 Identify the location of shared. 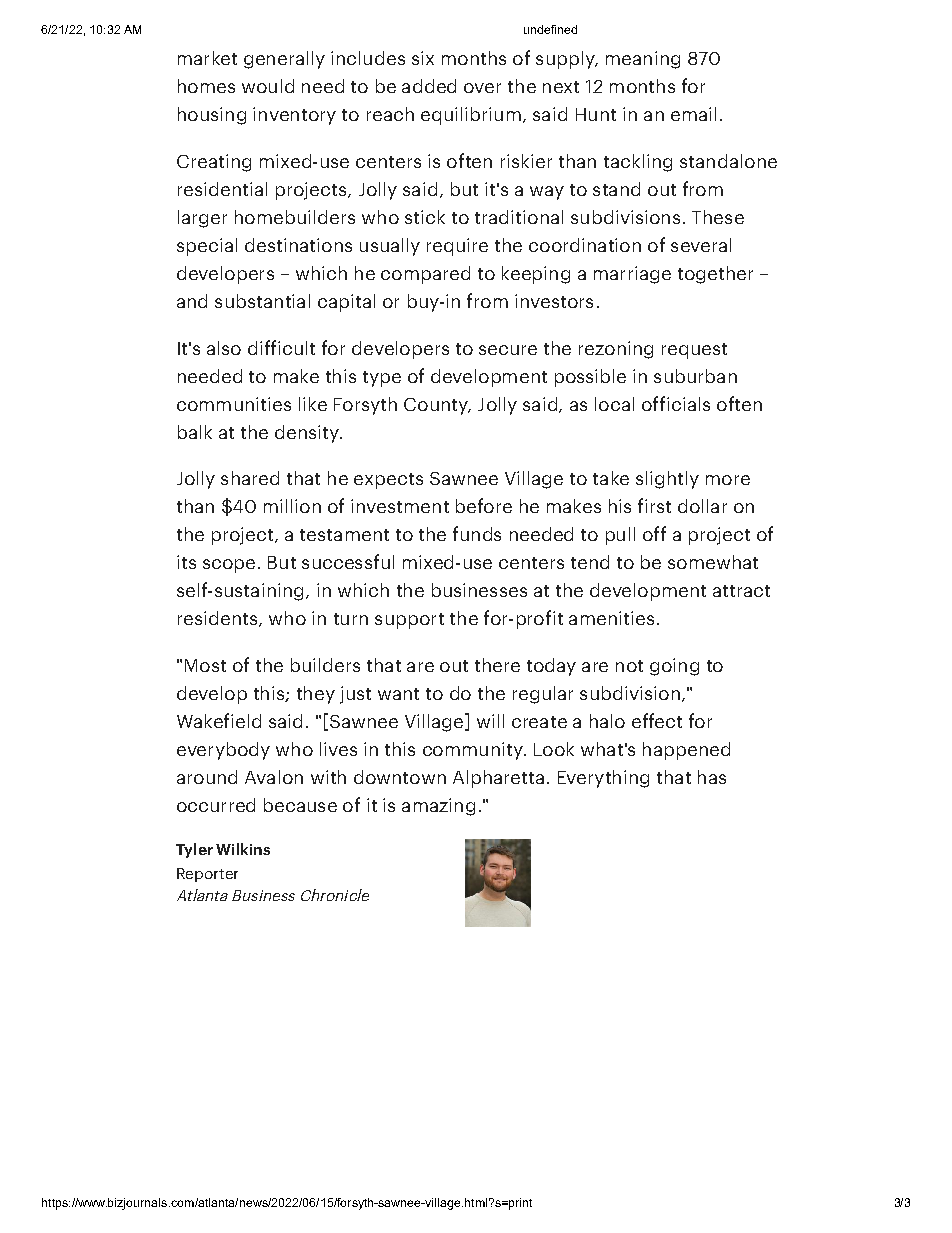
(250, 478).
